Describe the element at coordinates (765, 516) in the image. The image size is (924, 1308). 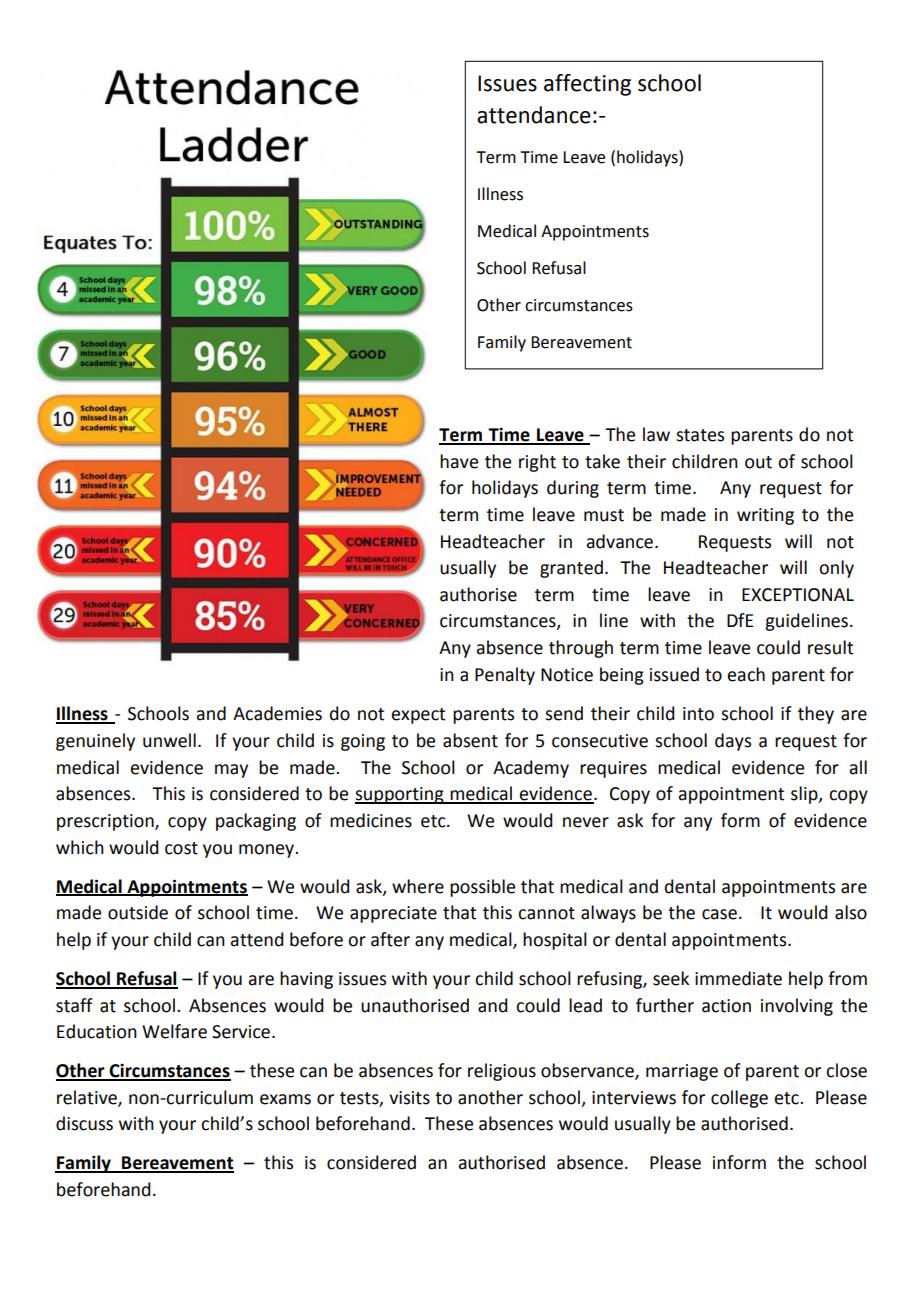
I see `writing` at that location.
